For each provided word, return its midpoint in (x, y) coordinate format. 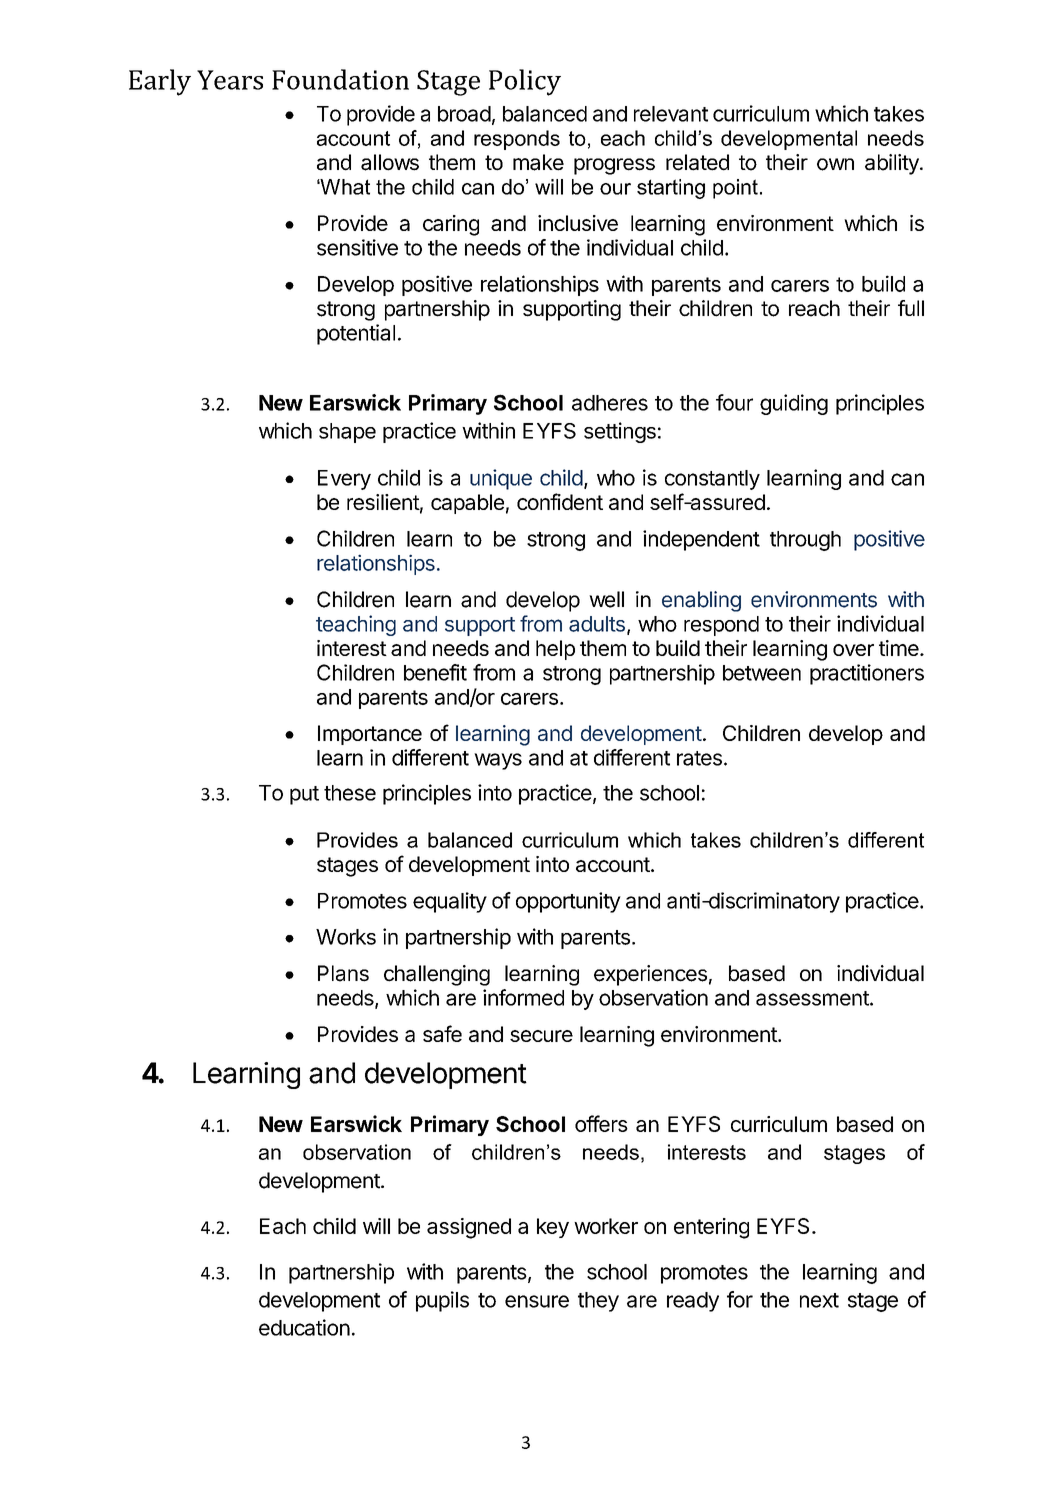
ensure (537, 1301)
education (304, 1327)
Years (230, 80)
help (555, 650)
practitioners (867, 674)
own (835, 164)
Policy (525, 82)
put (304, 795)
